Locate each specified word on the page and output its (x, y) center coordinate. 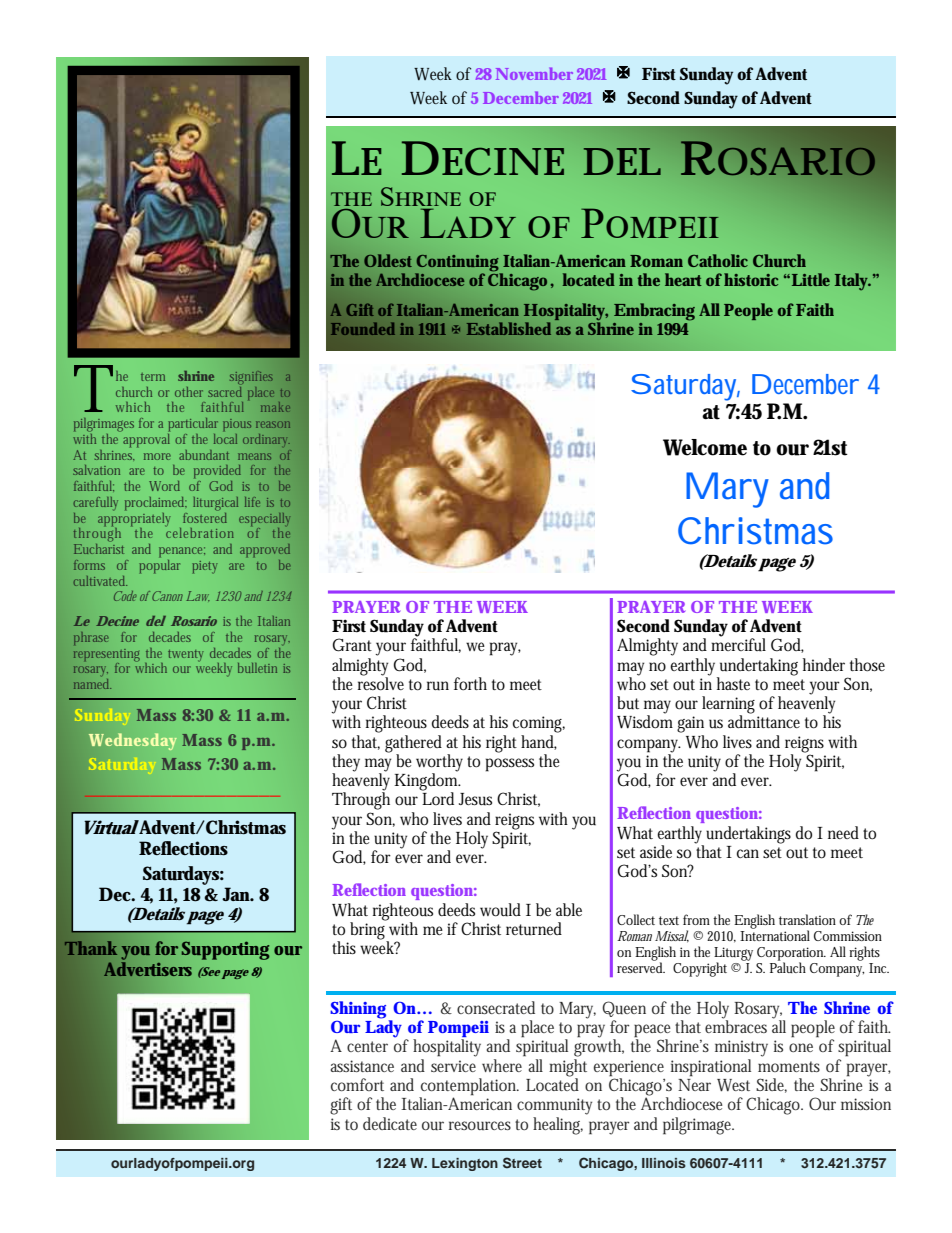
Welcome (705, 447)
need (843, 832)
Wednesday (133, 741)
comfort (357, 1084)
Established (508, 328)
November (534, 73)
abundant (204, 455)
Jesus (475, 799)
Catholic (718, 260)
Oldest (388, 260)
